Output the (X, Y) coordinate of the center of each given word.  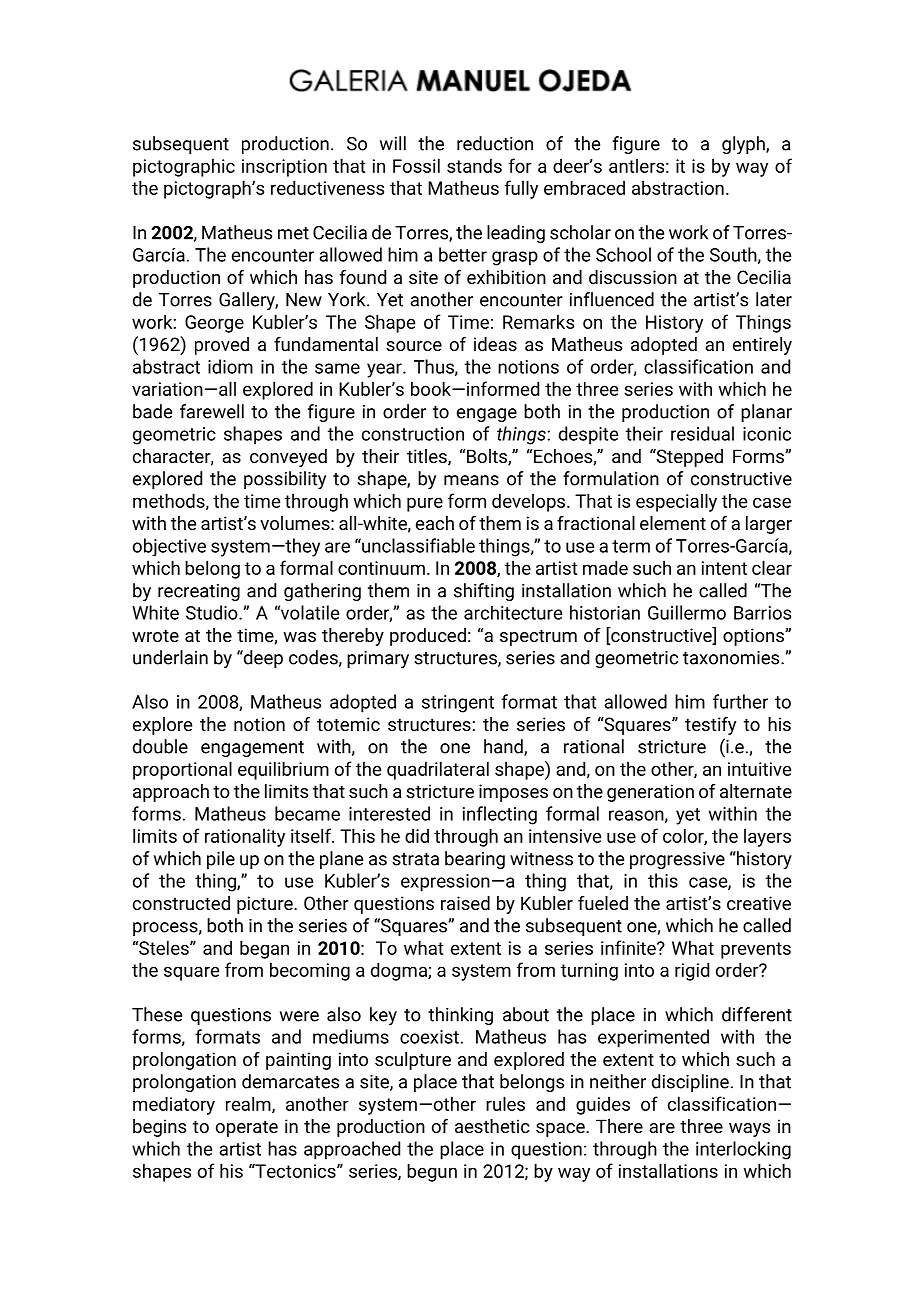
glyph (744, 145)
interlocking (743, 1150)
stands (474, 165)
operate (247, 1128)
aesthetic (492, 1126)
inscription (284, 168)
